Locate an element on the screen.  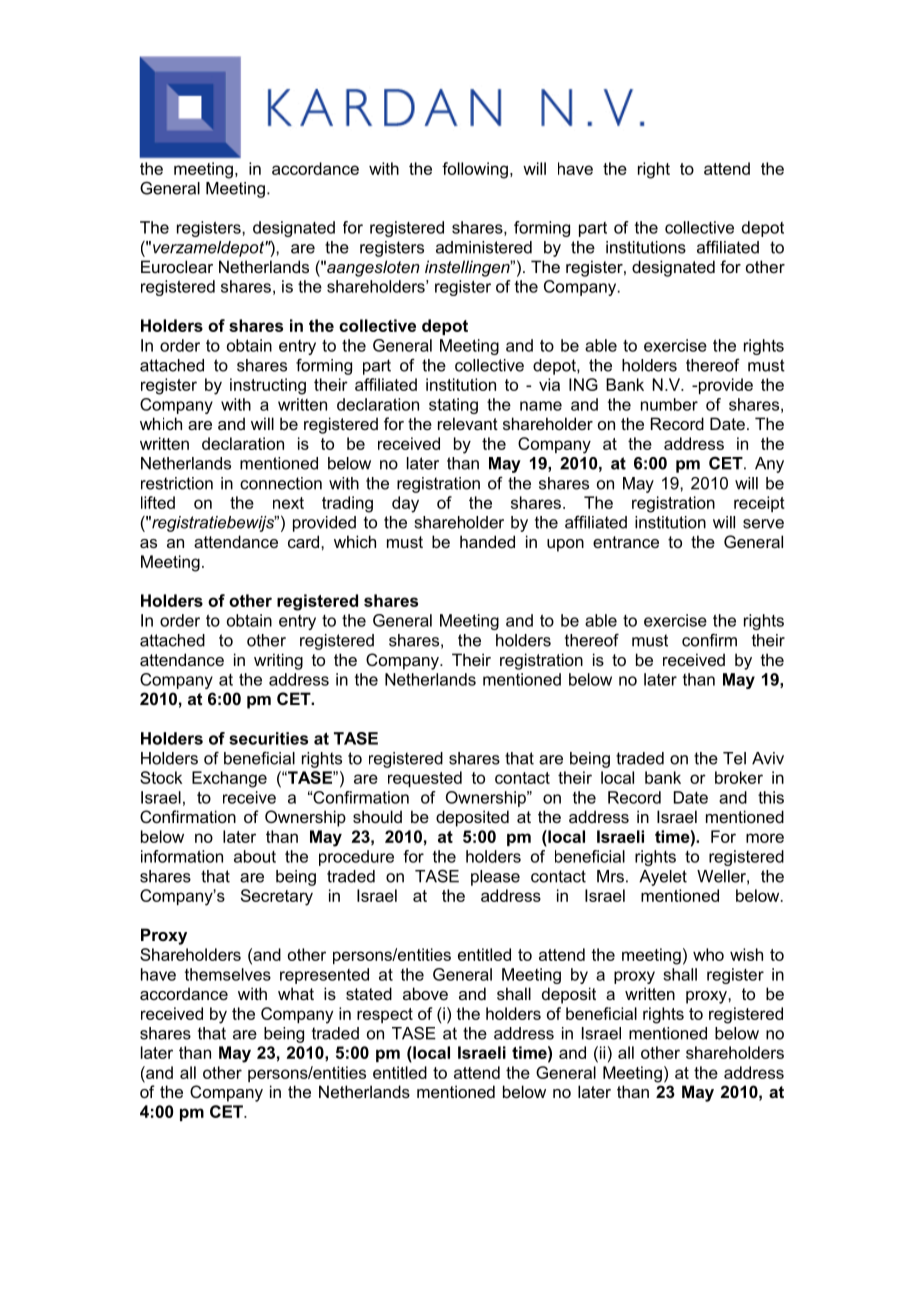
securities is located at coordinates (268, 738).
